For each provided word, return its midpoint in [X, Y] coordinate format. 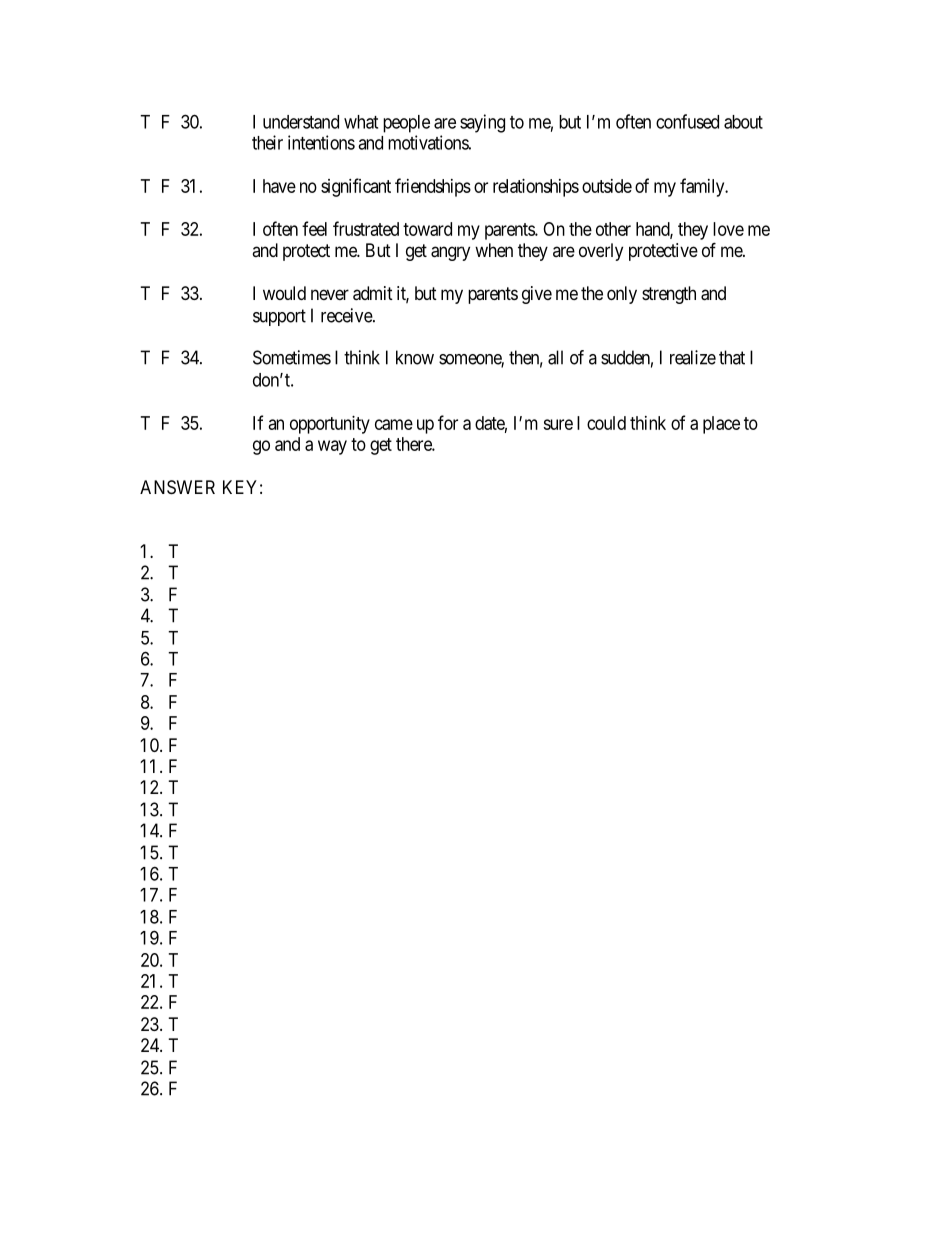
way [332, 447]
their [267, 142]
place [721, 425]
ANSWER [177, 487]
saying [482, 123]
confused [687, 121]
